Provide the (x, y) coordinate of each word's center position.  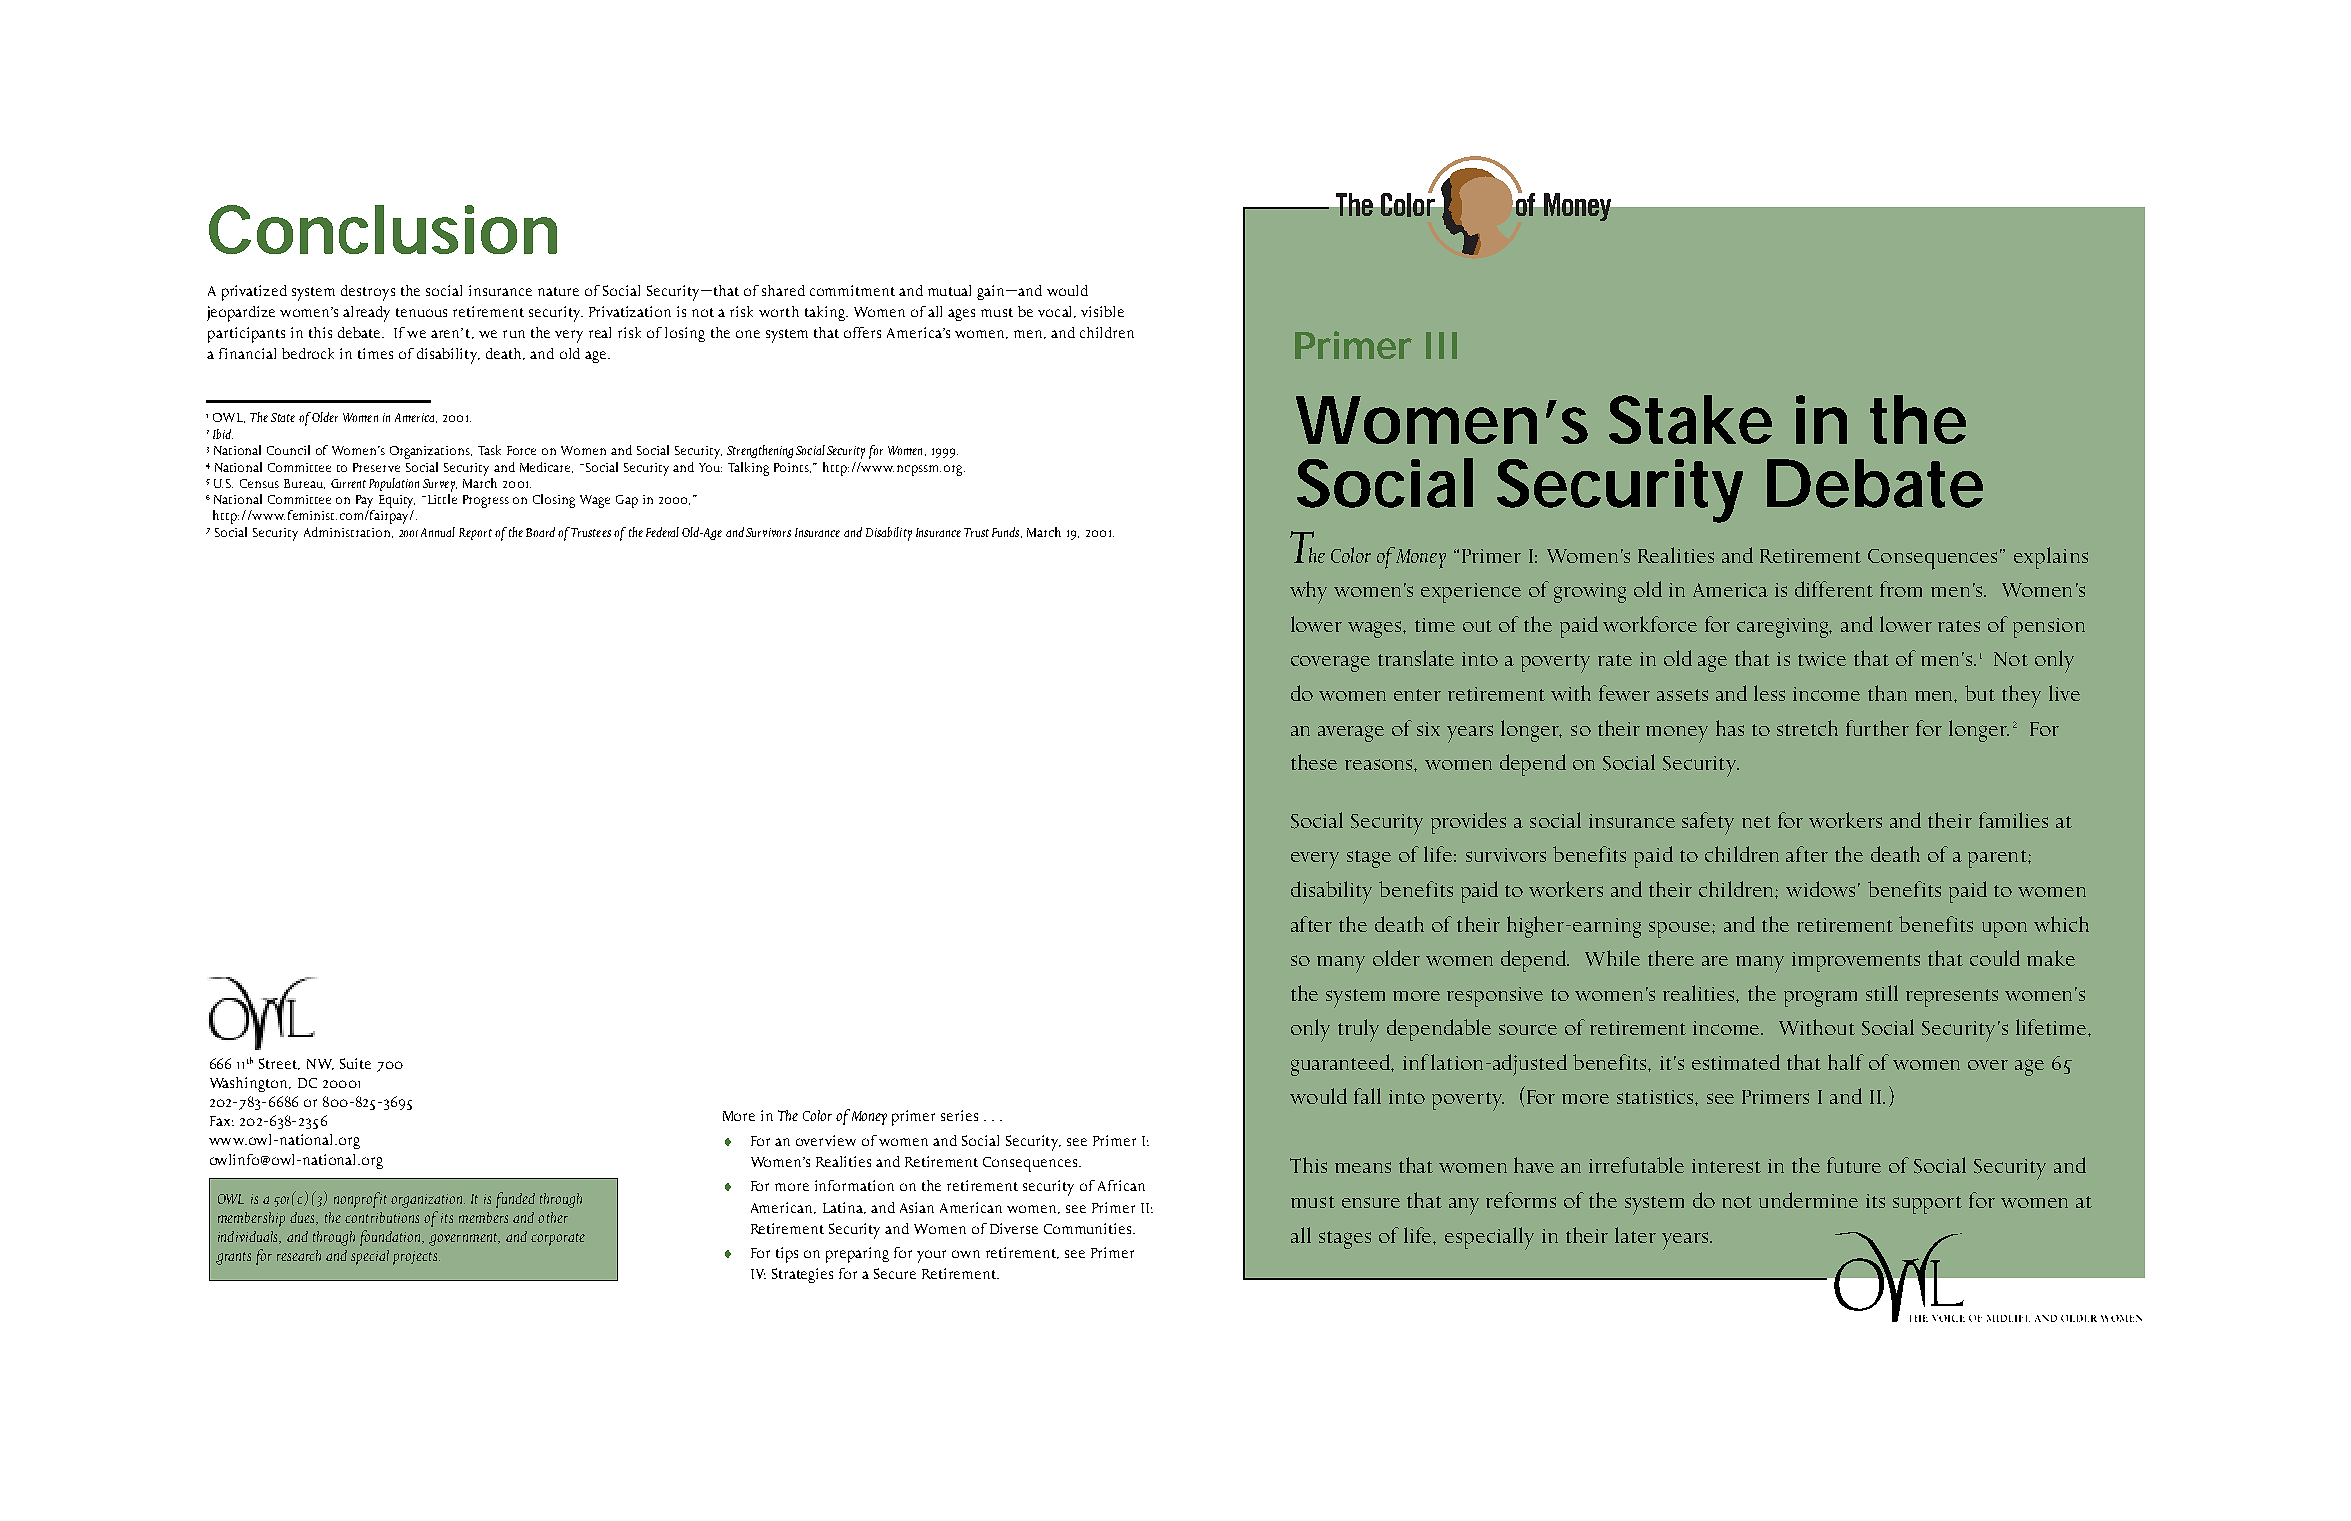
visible (1102, 311)
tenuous (421, 312)
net (1756, 822)
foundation (391, 1238)
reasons (1380, 764)
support (1927, 1205)
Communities (1089, 1228)
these (1314, 762)
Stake (1690, 419)
